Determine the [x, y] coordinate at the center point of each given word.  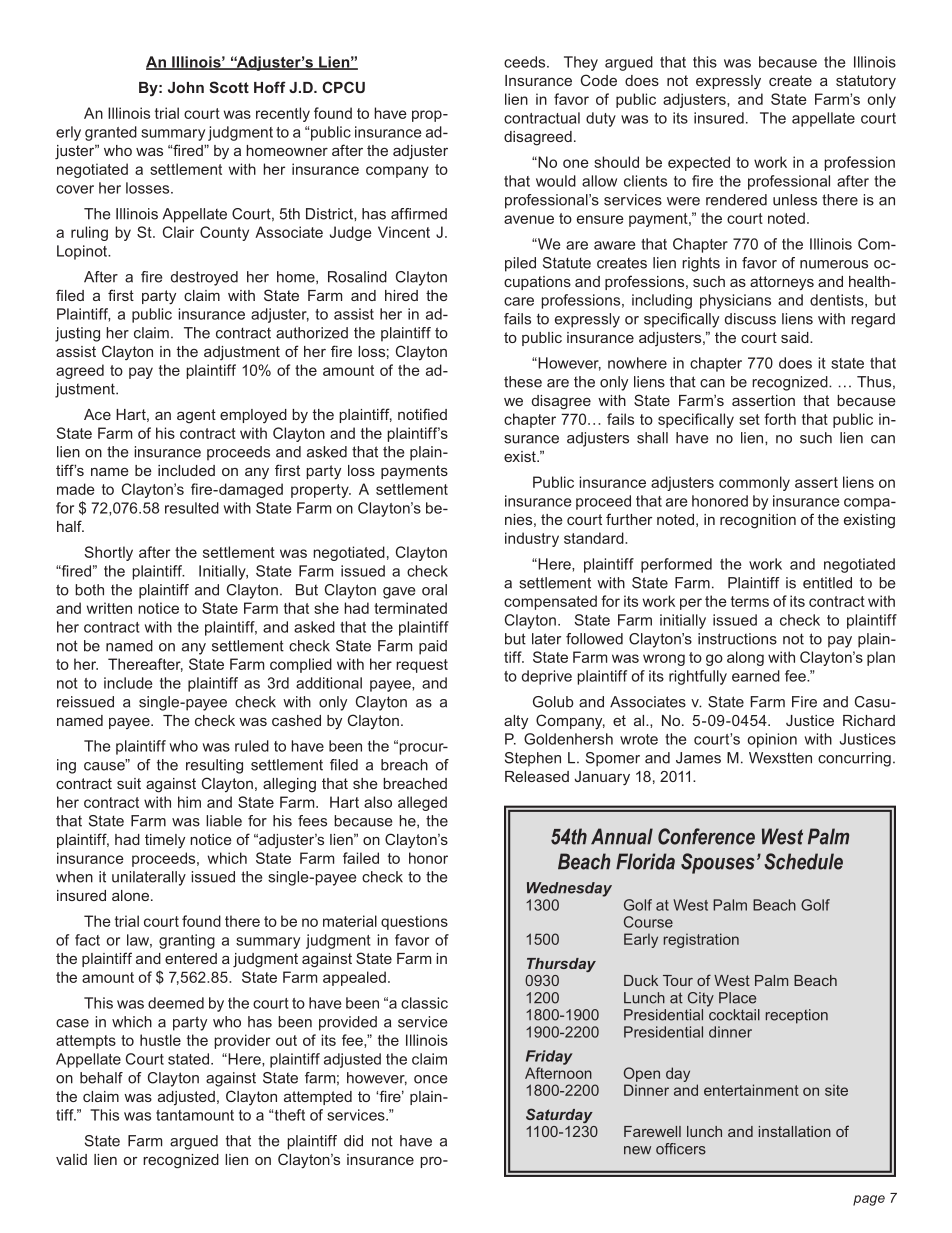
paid [433, 647]
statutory [866, 82]
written [109, 608]
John [186, 87]
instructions [737, 639]
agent [196, 416]
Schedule [803, 861]
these [523, 382]
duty [601, 119]
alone [132, 895]
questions [414, 922]
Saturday [559, 1115]
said [796, 337]
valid [71, 1159]
